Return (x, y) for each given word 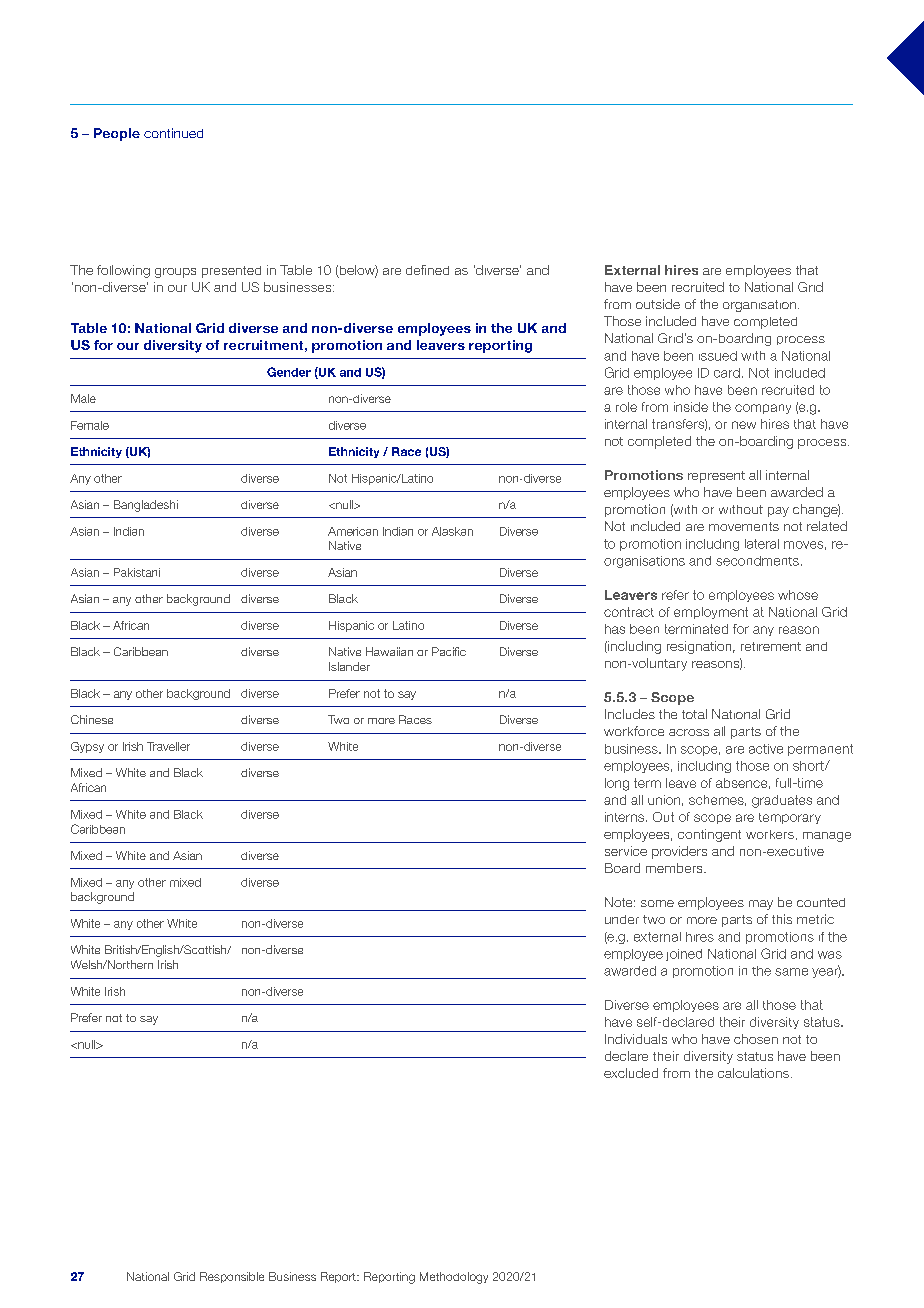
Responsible (232, 1277)
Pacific (449, 651)
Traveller (168, 746)
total (694, 714)
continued (173, 133)
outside (658, 304)
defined (427, 270)
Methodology (454, 1278)
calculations (753, 1073)
